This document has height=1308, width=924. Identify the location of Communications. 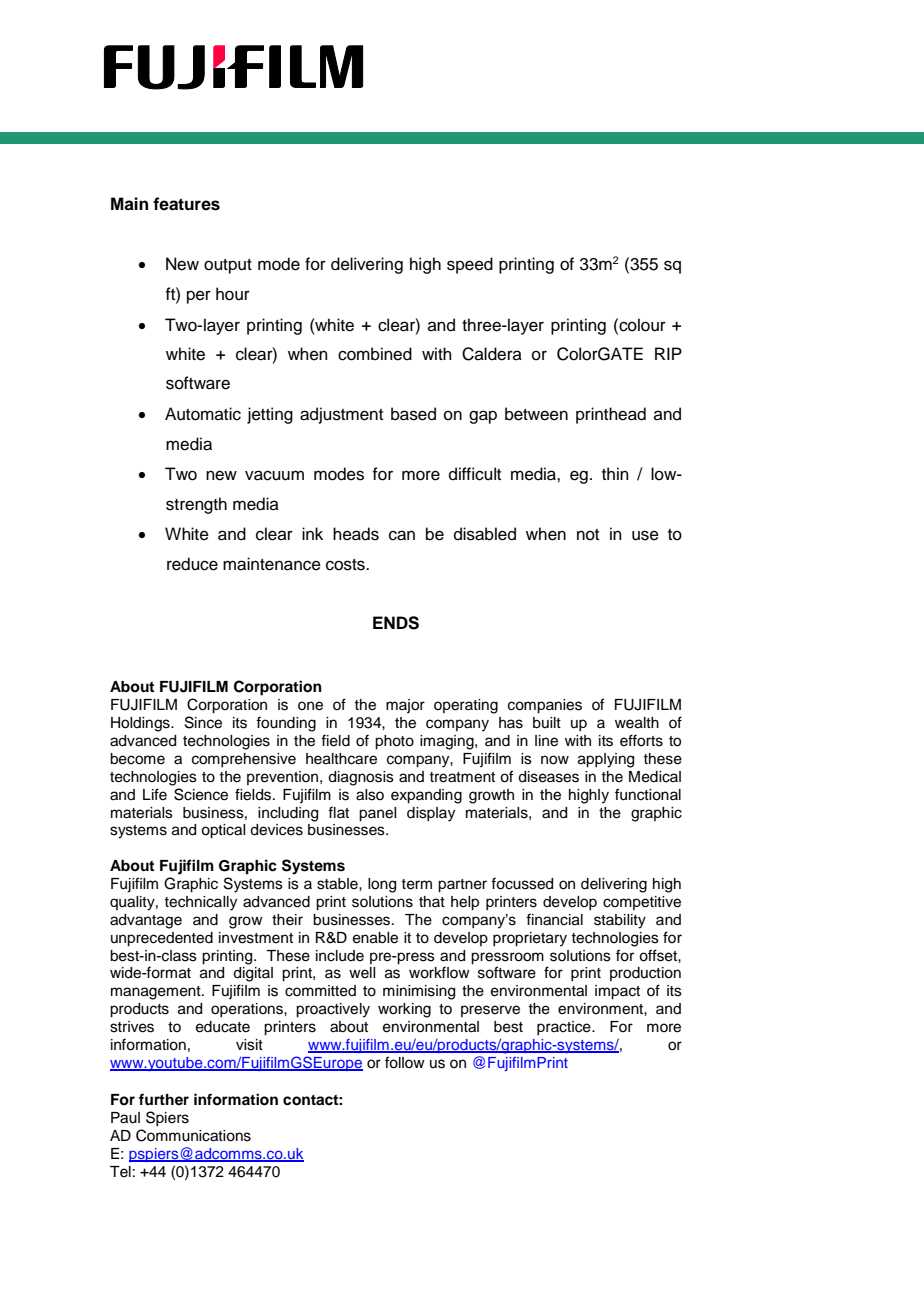
(193, 1135).
